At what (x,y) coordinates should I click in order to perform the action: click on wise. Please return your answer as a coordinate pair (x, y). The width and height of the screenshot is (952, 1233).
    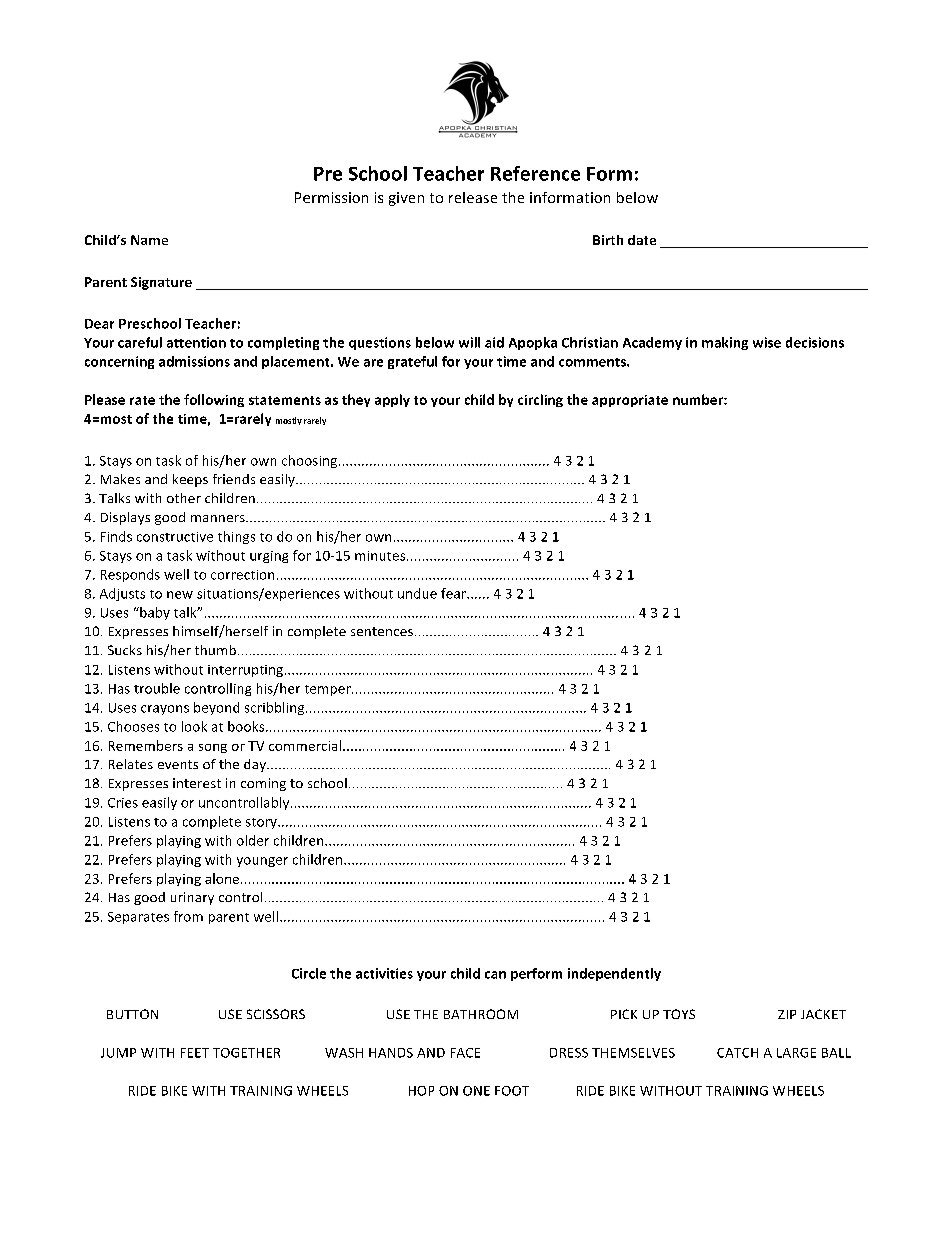
    Looking at the image, I should click on (767, 342).
